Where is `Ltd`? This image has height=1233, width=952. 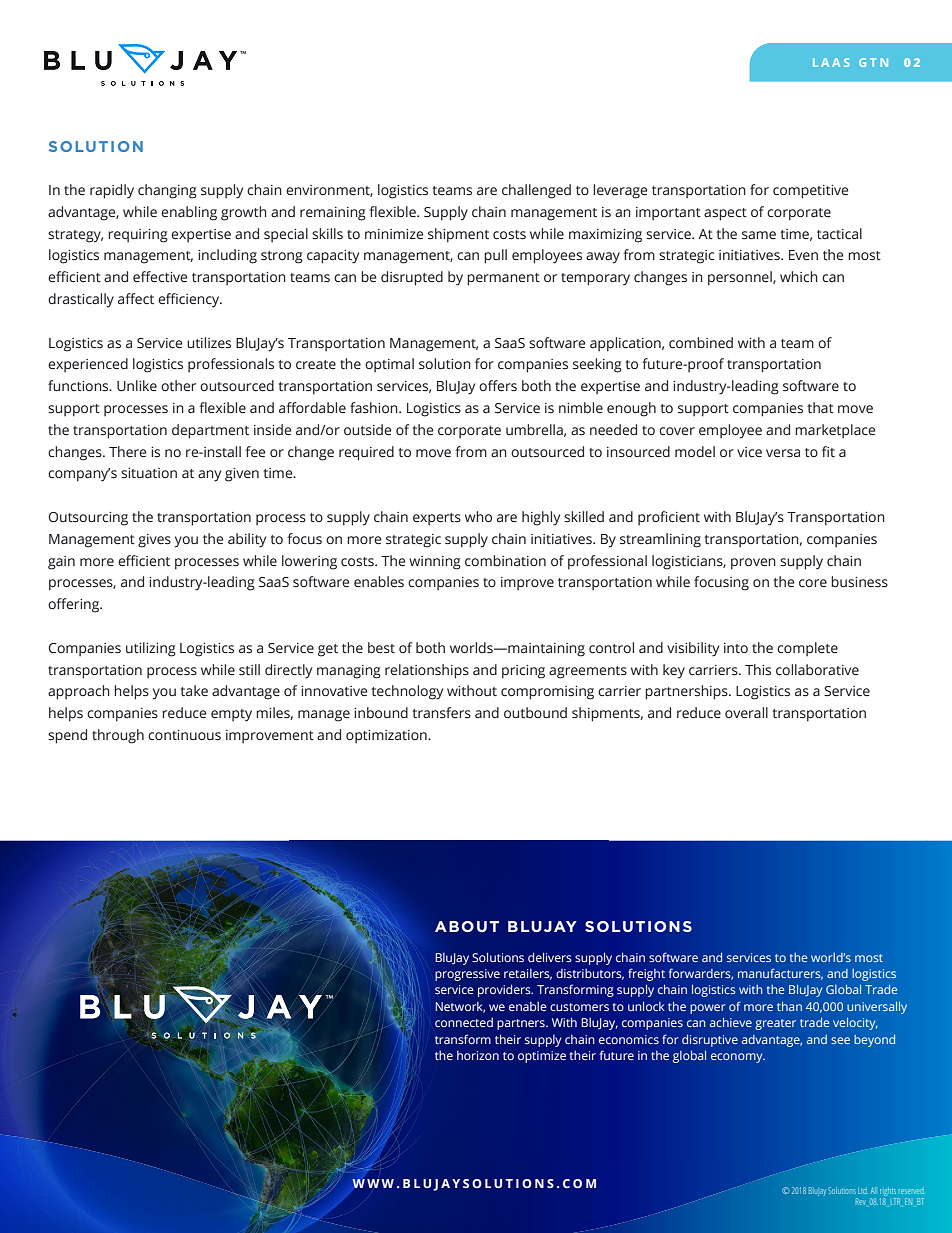 Ltd is located at coordinates (862, 1191).
